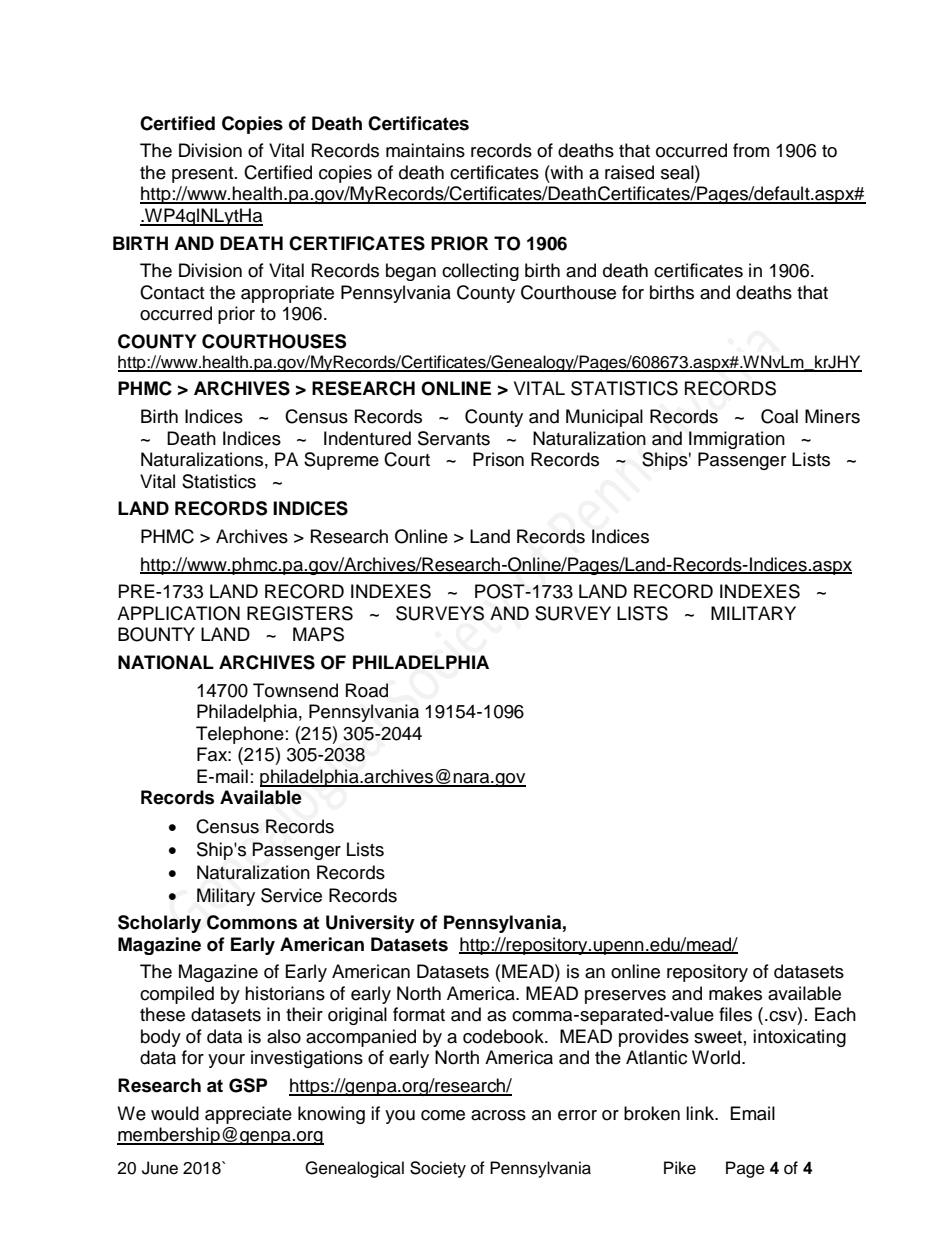 The image size is (952, 1233). What do you see at coordinates (498, 459) in the screenshot?
I see `Prison` at bounding box center [498, 459].
